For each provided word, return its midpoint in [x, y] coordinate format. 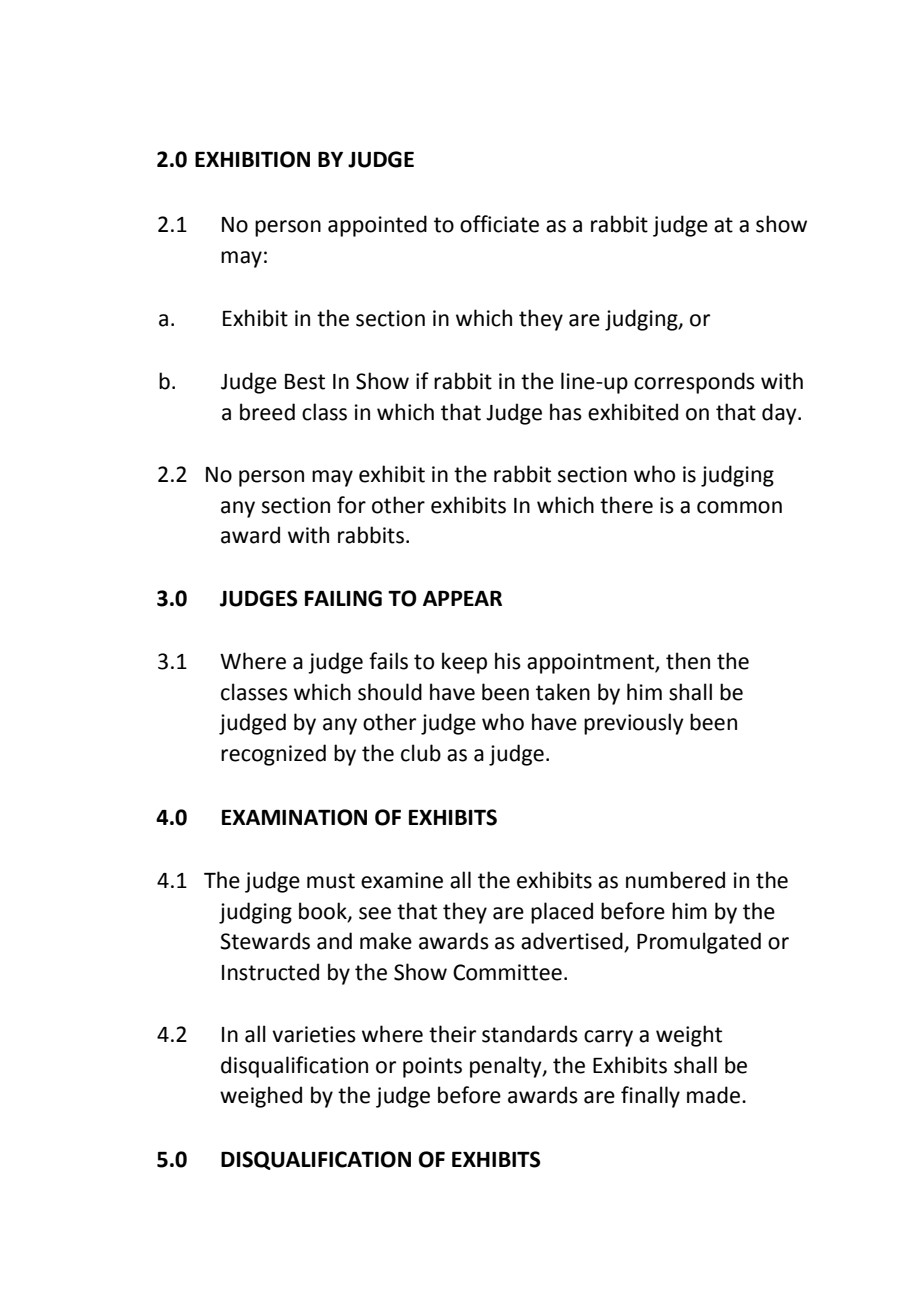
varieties [314, 1034]
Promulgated [699, 943]
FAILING [343, 598]
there [626, 505]
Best [305, 382]
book [324, 911]
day [780, 414]
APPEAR [462, 598]
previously [634, 724]
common [739, 507]
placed [562, 913]
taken [563, 692]
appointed [377, 226]
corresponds [694, 383]
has [566, 412]
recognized [273, 755]
